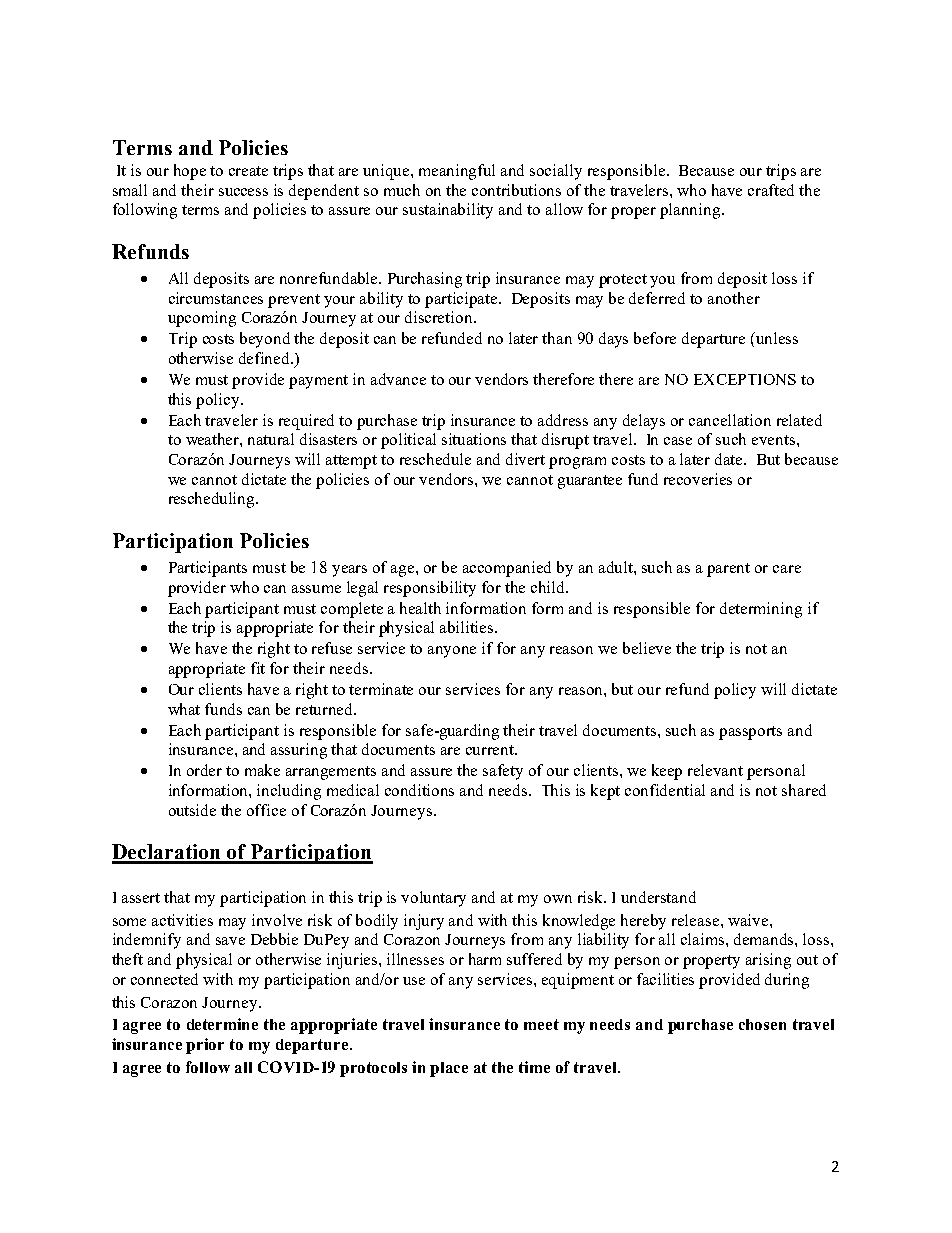 This screenshot has height=1233, width=952. I want to click on chosen, so click(762, 1024).
